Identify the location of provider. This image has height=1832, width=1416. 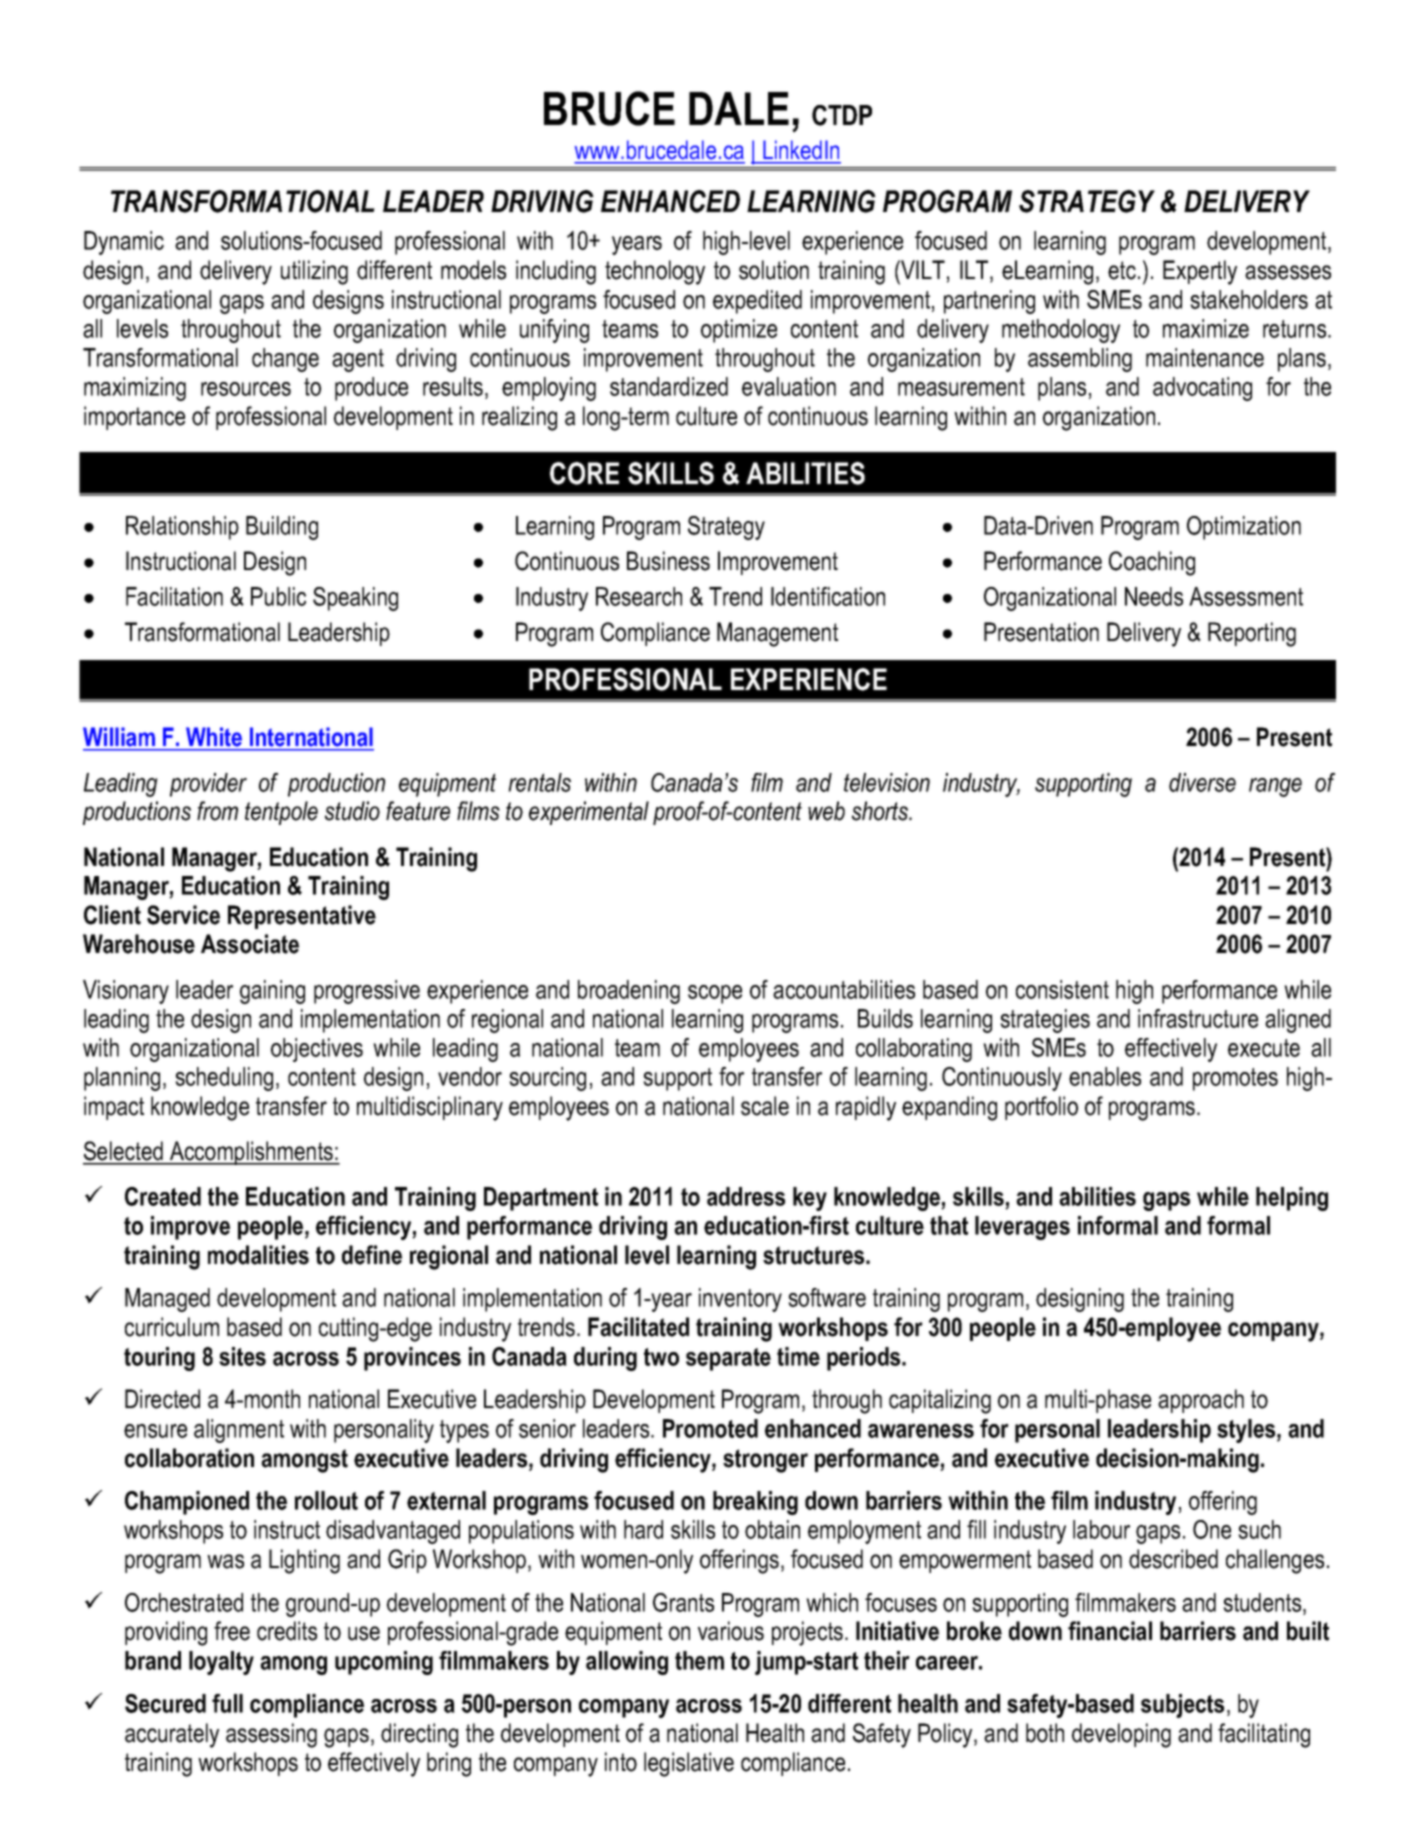
(208, 785).
